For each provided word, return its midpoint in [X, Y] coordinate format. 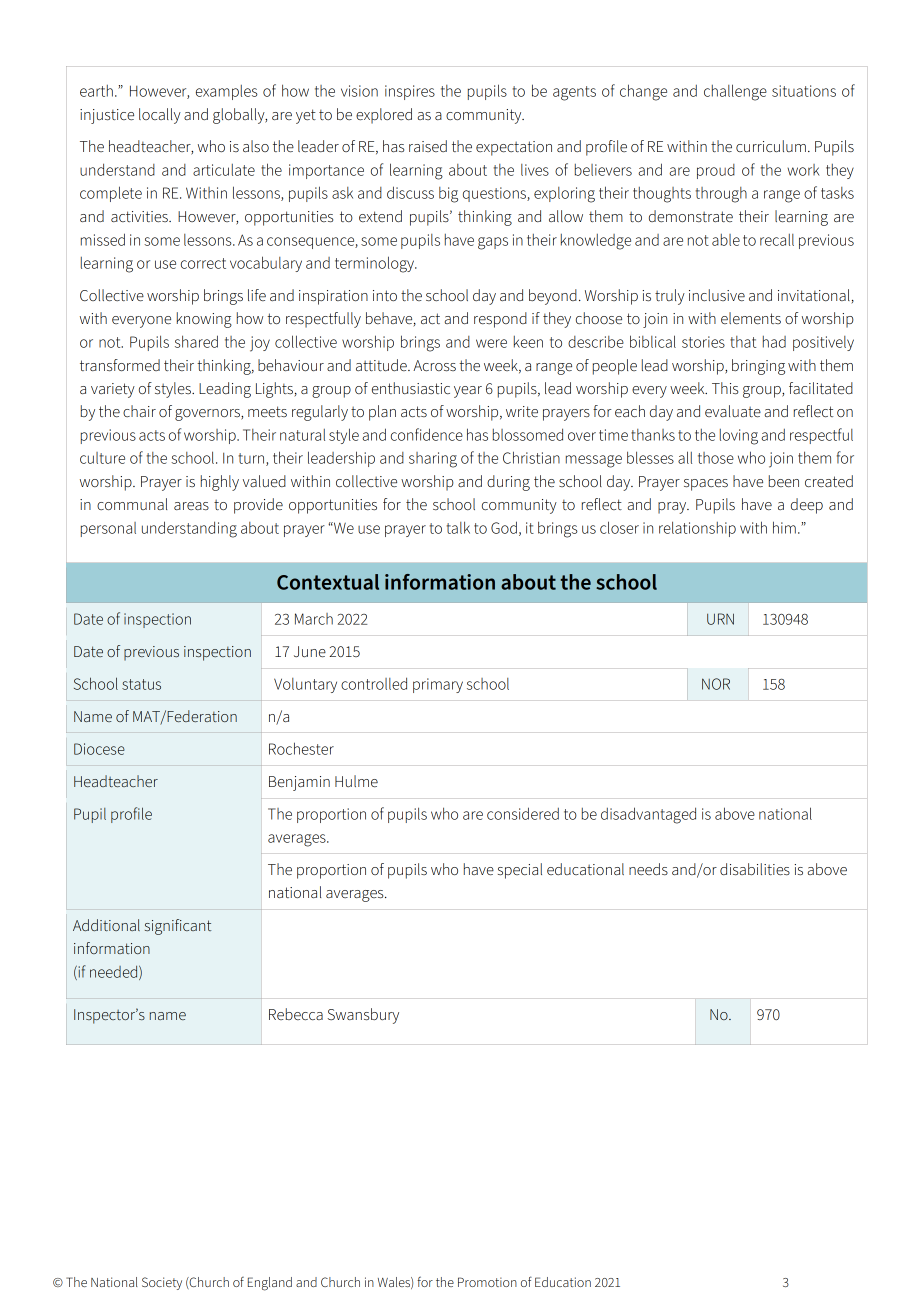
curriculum [771, 146]
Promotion [487, 1282]
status [141, 684]
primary [438, 685]
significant [178, 927]
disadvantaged [648, 815]
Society [162, 1283]
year [468, 392]
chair [139, 411]
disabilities [755, 869]
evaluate [733, 411]
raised [428, 146]
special [520, 871]
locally [160, 116]
